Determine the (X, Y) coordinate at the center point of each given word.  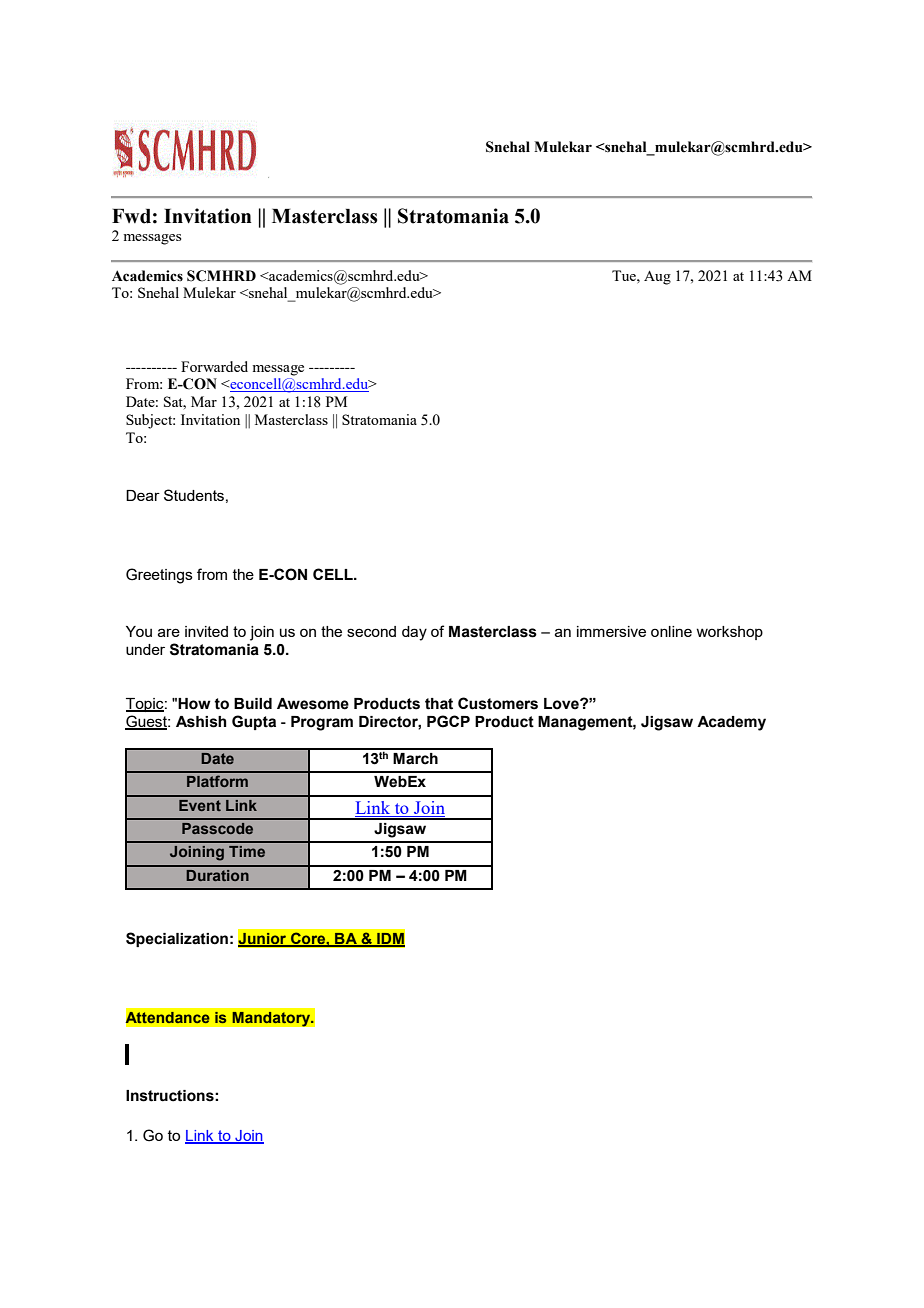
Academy (731, 723)
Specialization (177, 939)
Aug (657, 278)
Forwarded (214, 366)
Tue (625, 275)
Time (247, 851)
